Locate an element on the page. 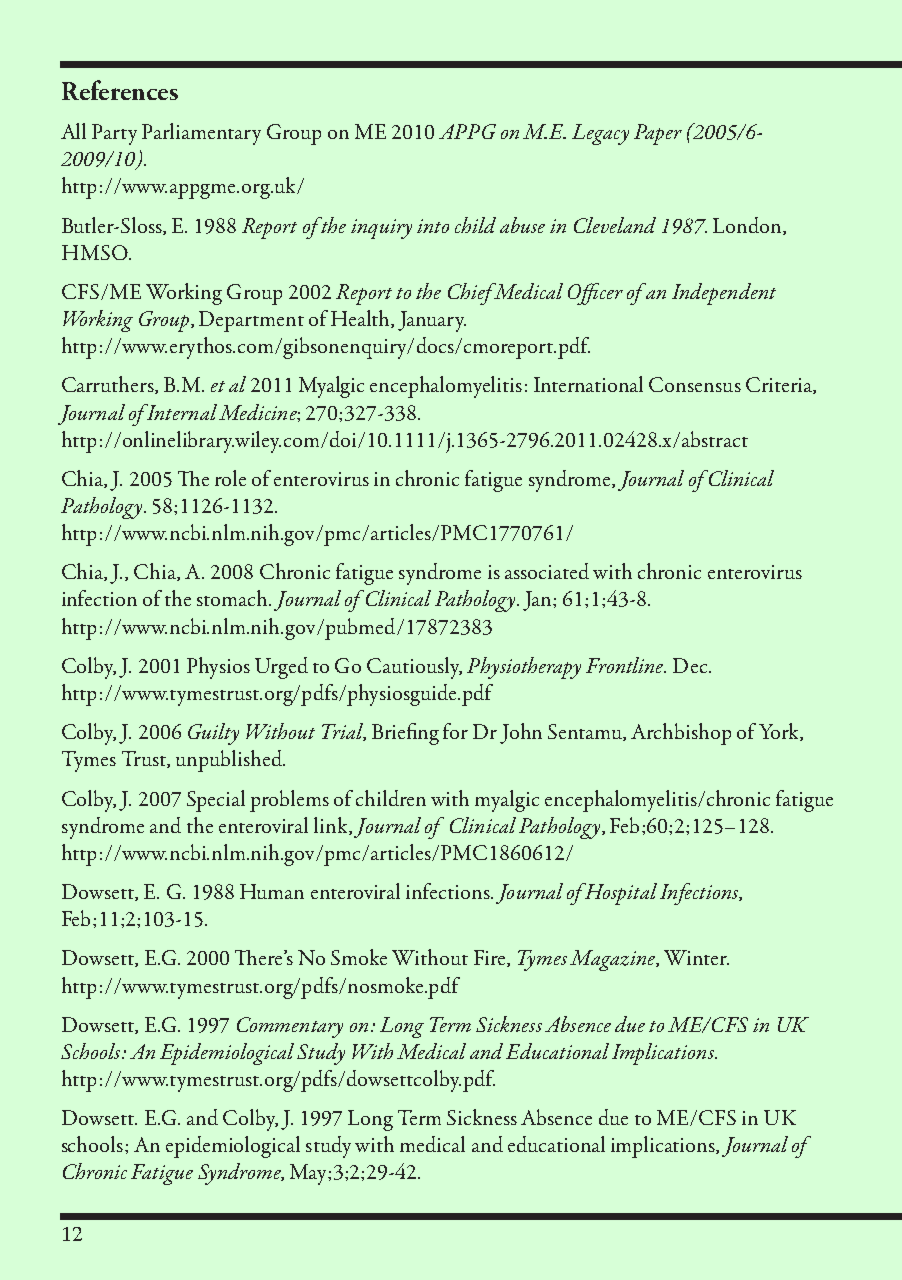 This image has width=902, height=1280. Paper is located at coordinates (658, 134).
